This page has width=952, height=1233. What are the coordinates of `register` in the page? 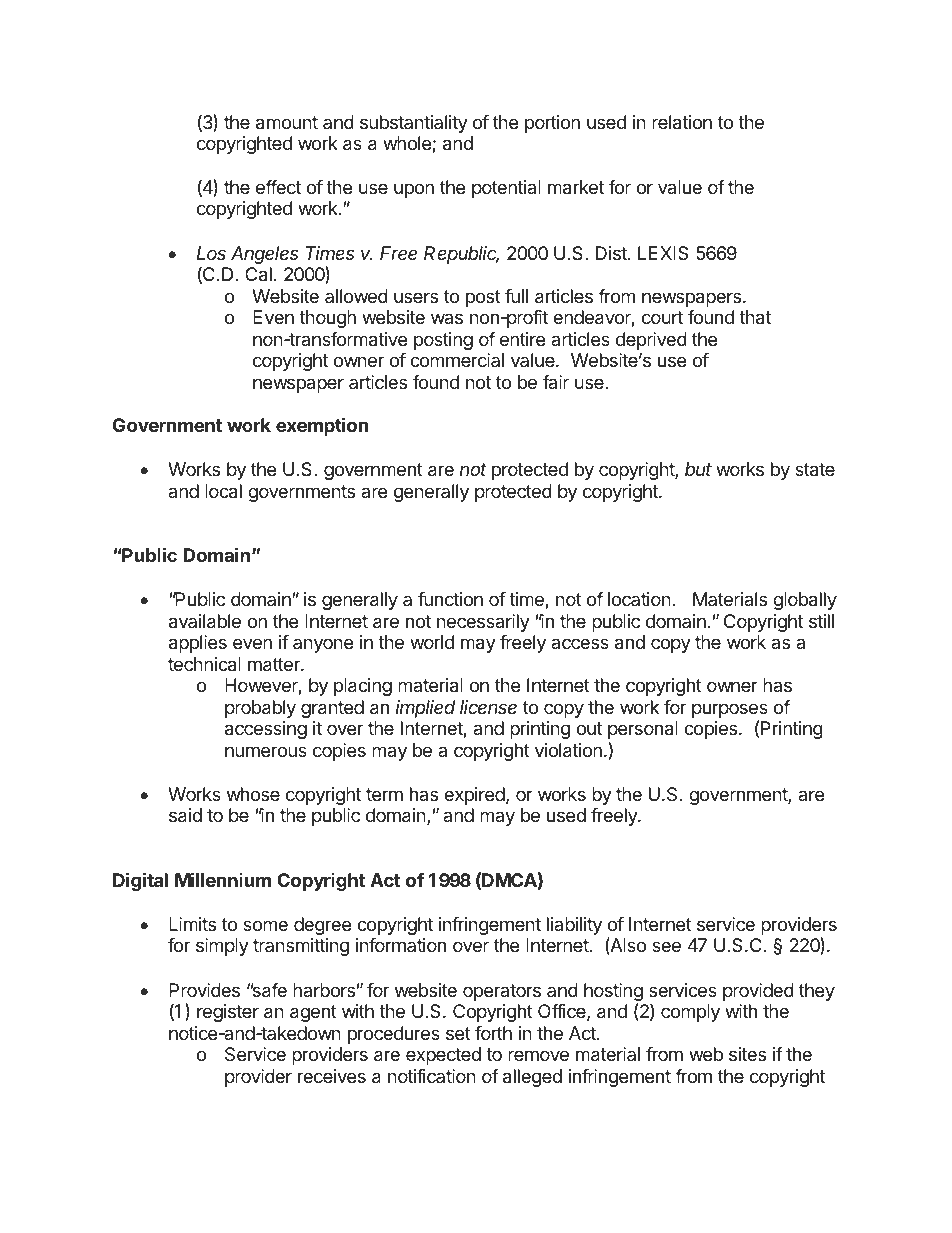 It's located at (228, 1013).
